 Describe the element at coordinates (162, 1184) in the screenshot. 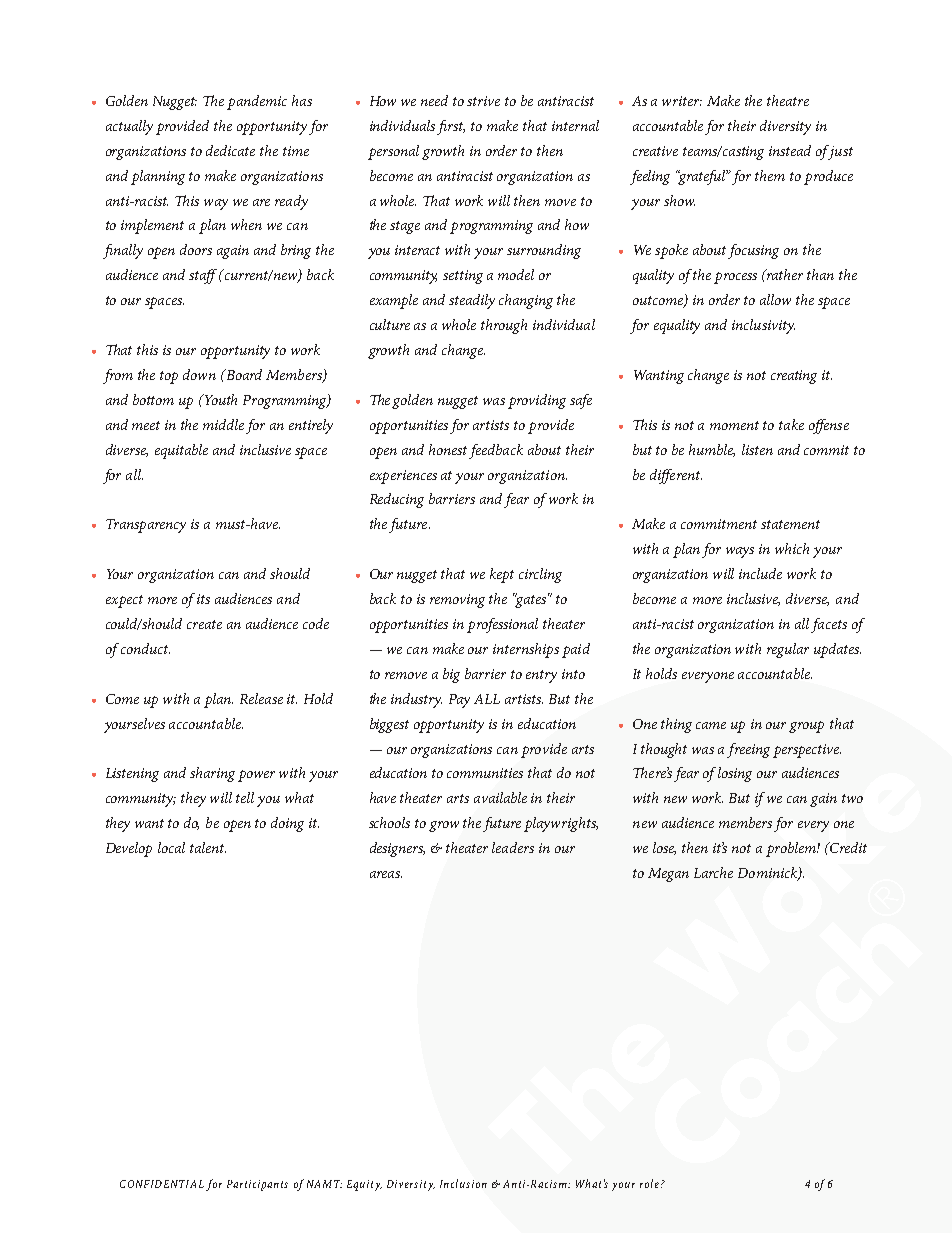

I see `CONFIDENTIAL` at that location.
